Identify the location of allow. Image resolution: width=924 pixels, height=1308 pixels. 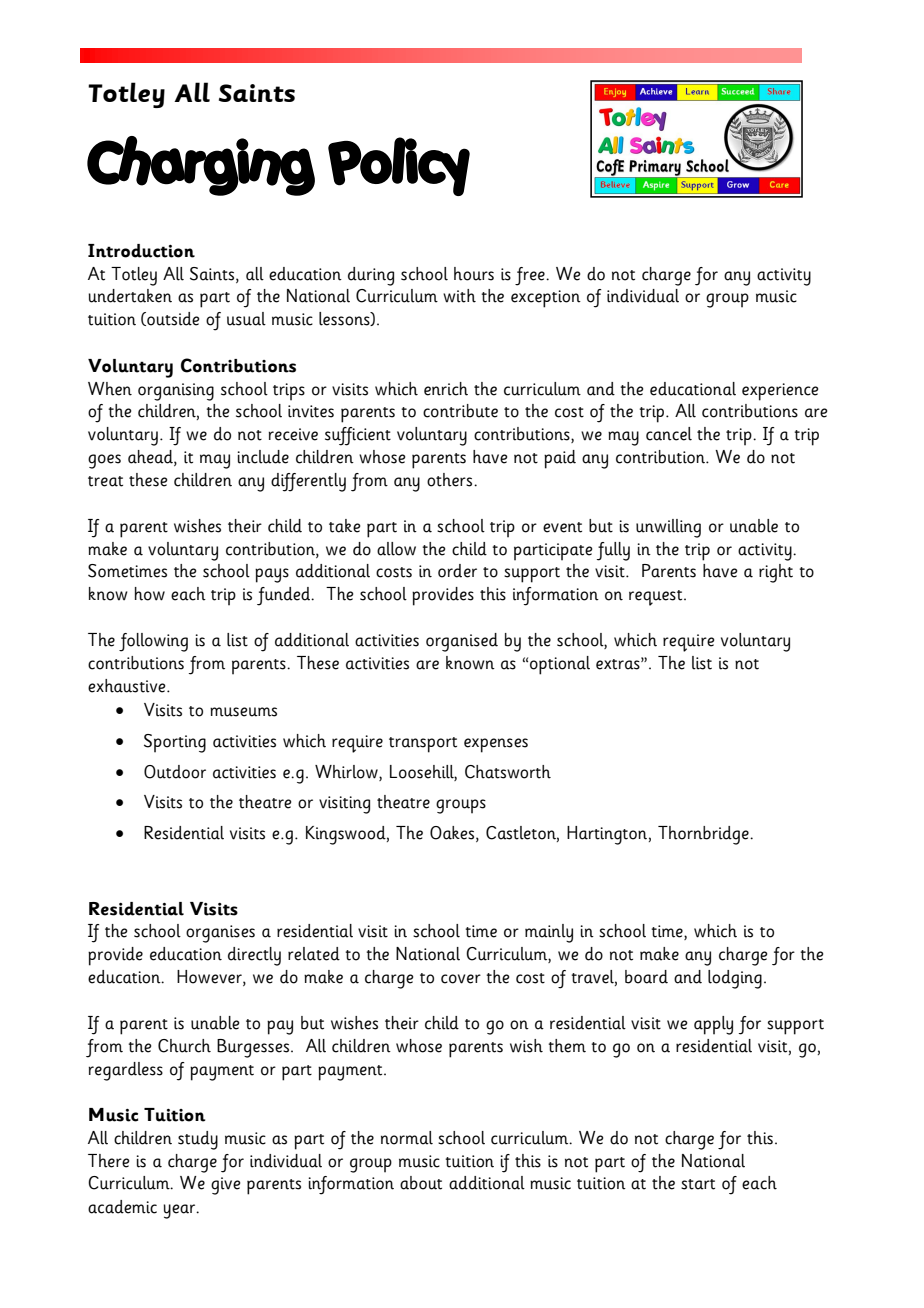
(396, 549).
